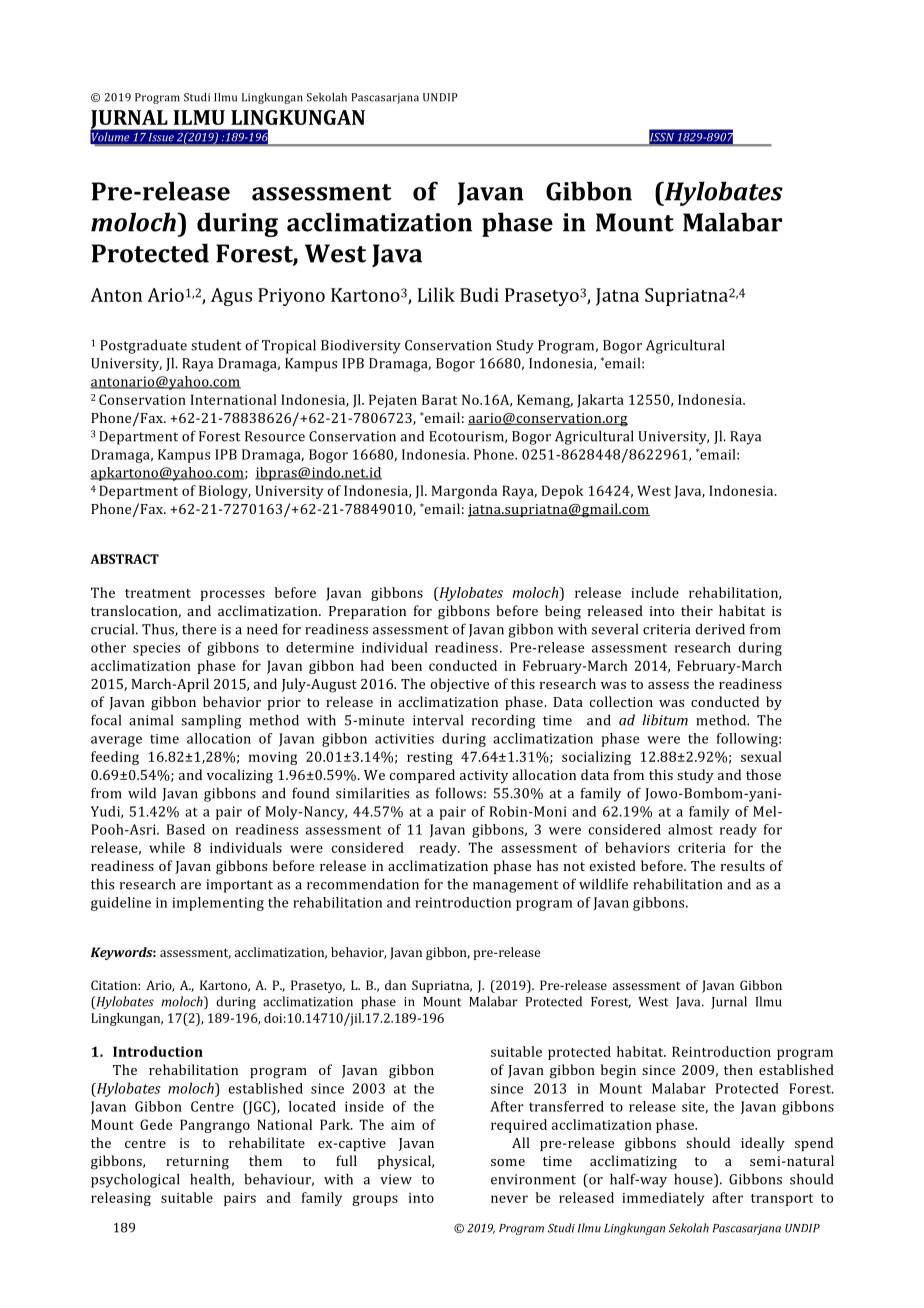  I want to click on implementing, so click(218, 904).
